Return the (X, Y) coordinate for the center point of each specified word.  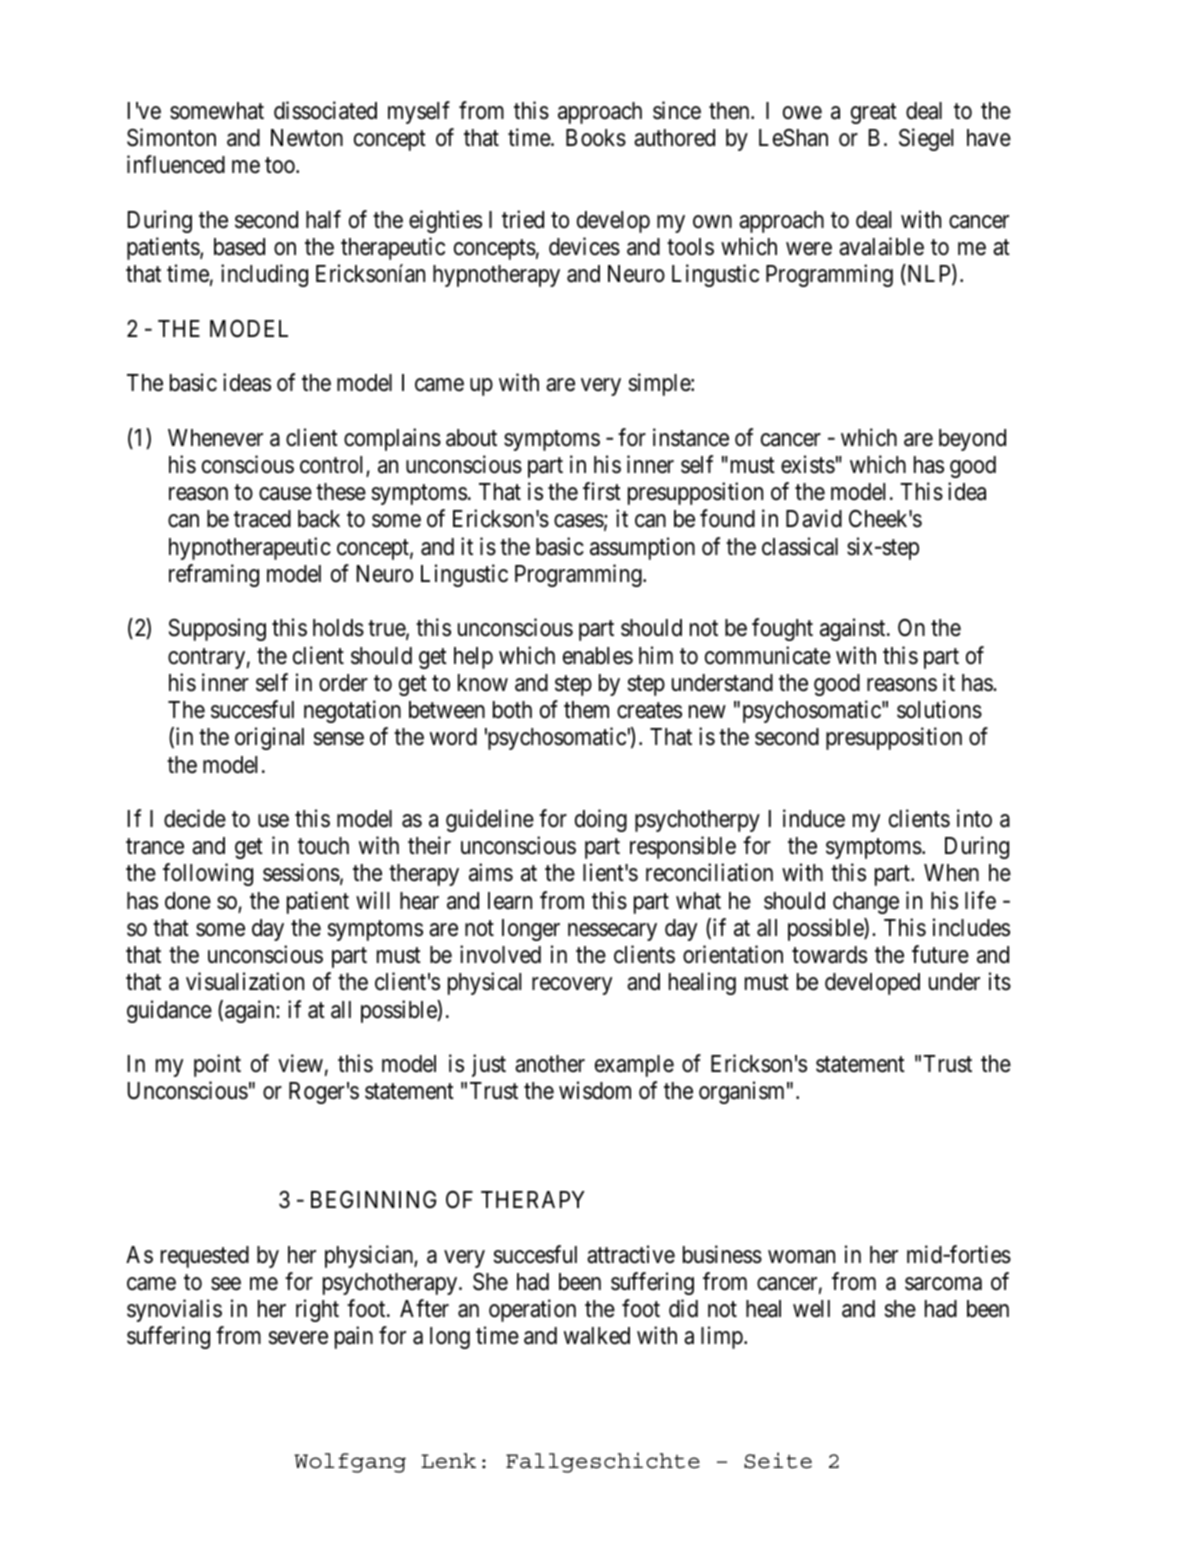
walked (597, 1336)
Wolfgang (350, 1463)
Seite (778, 1460)
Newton (307, 138)
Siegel (926, 139)
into (974, 818)
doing (601, 820)
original (269, 738)
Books (596, 138)
